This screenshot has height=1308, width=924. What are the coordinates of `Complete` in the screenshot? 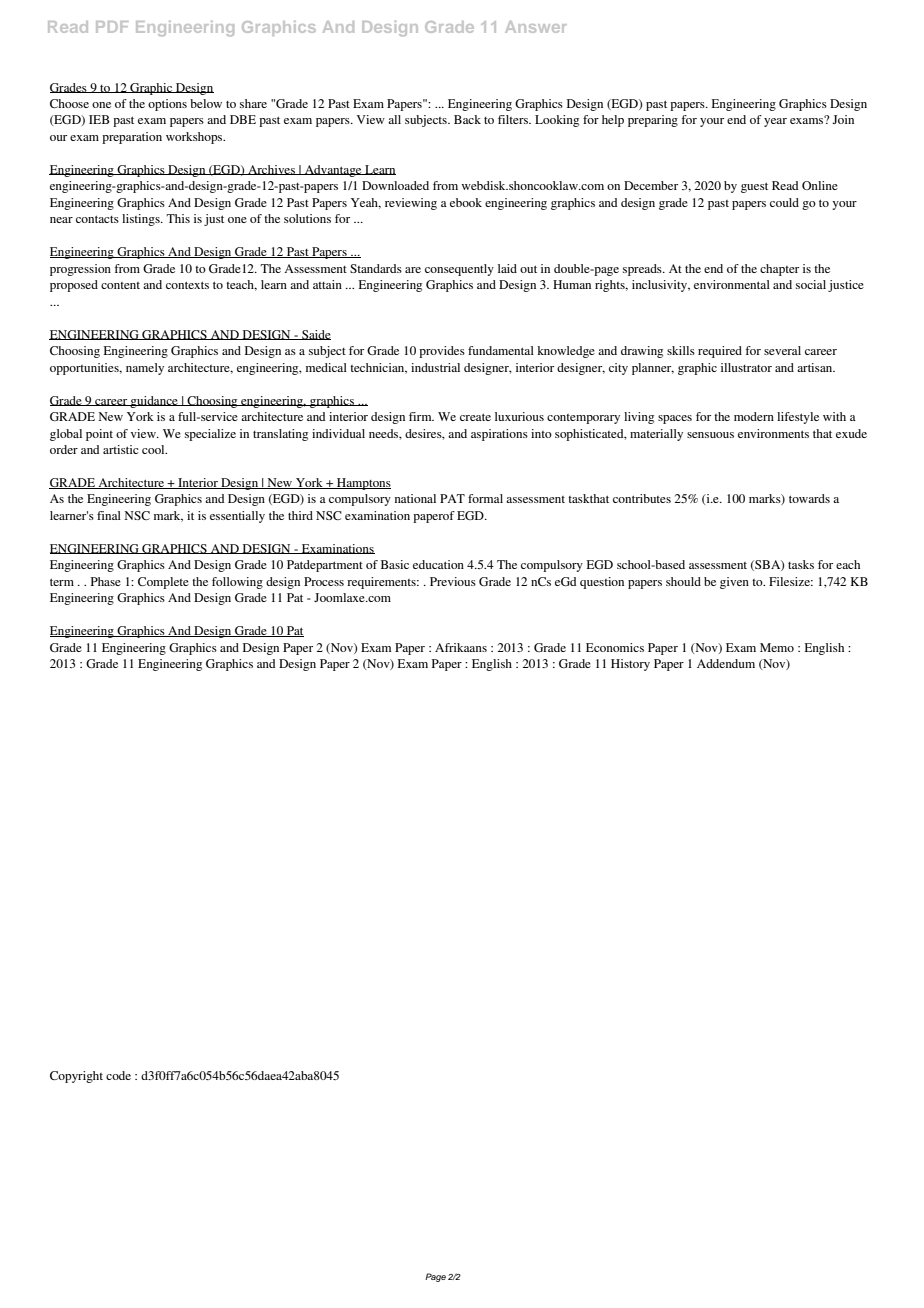 It's located at (163, 583).
